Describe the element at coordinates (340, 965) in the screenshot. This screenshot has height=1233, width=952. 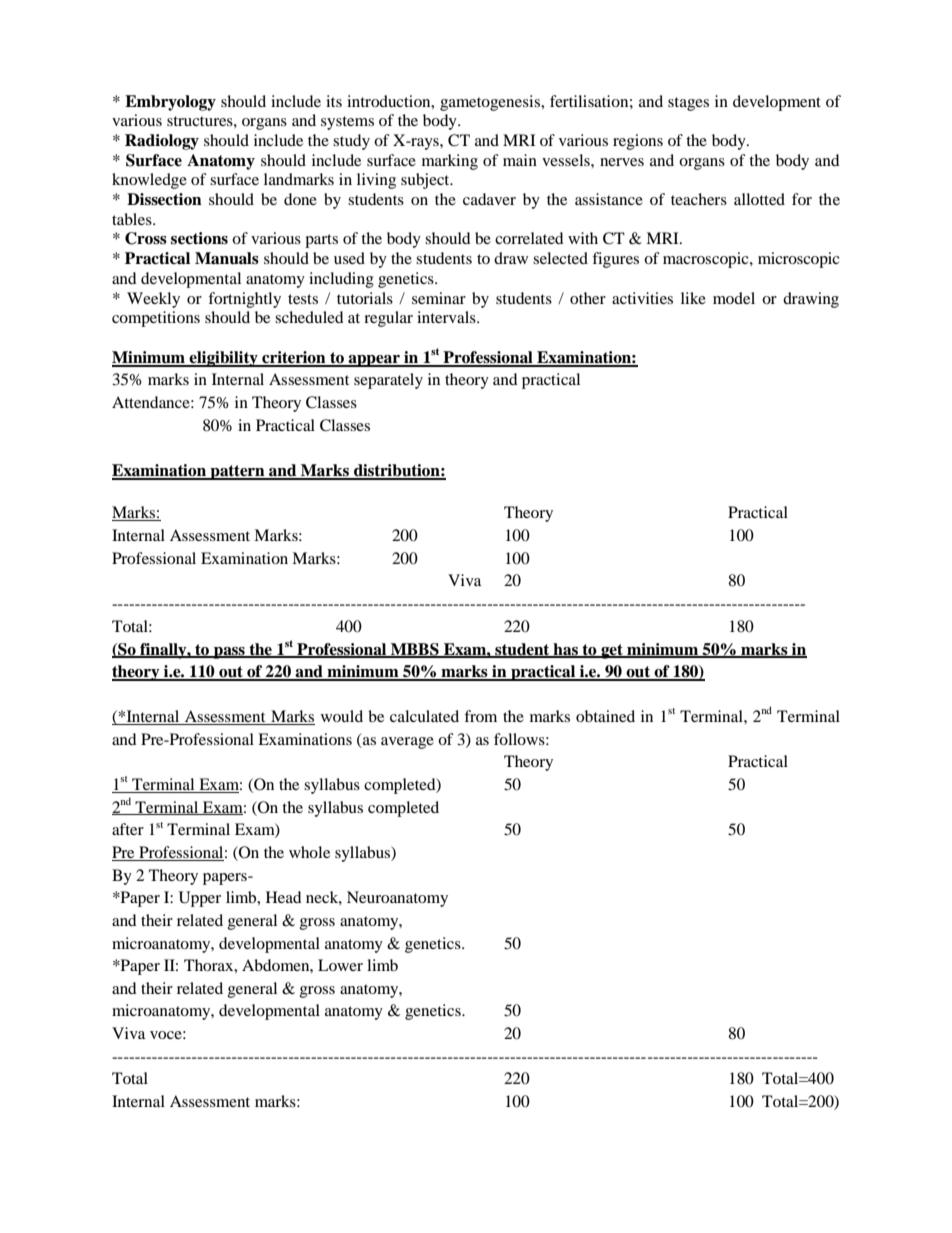
I see `Lower` at that location.
